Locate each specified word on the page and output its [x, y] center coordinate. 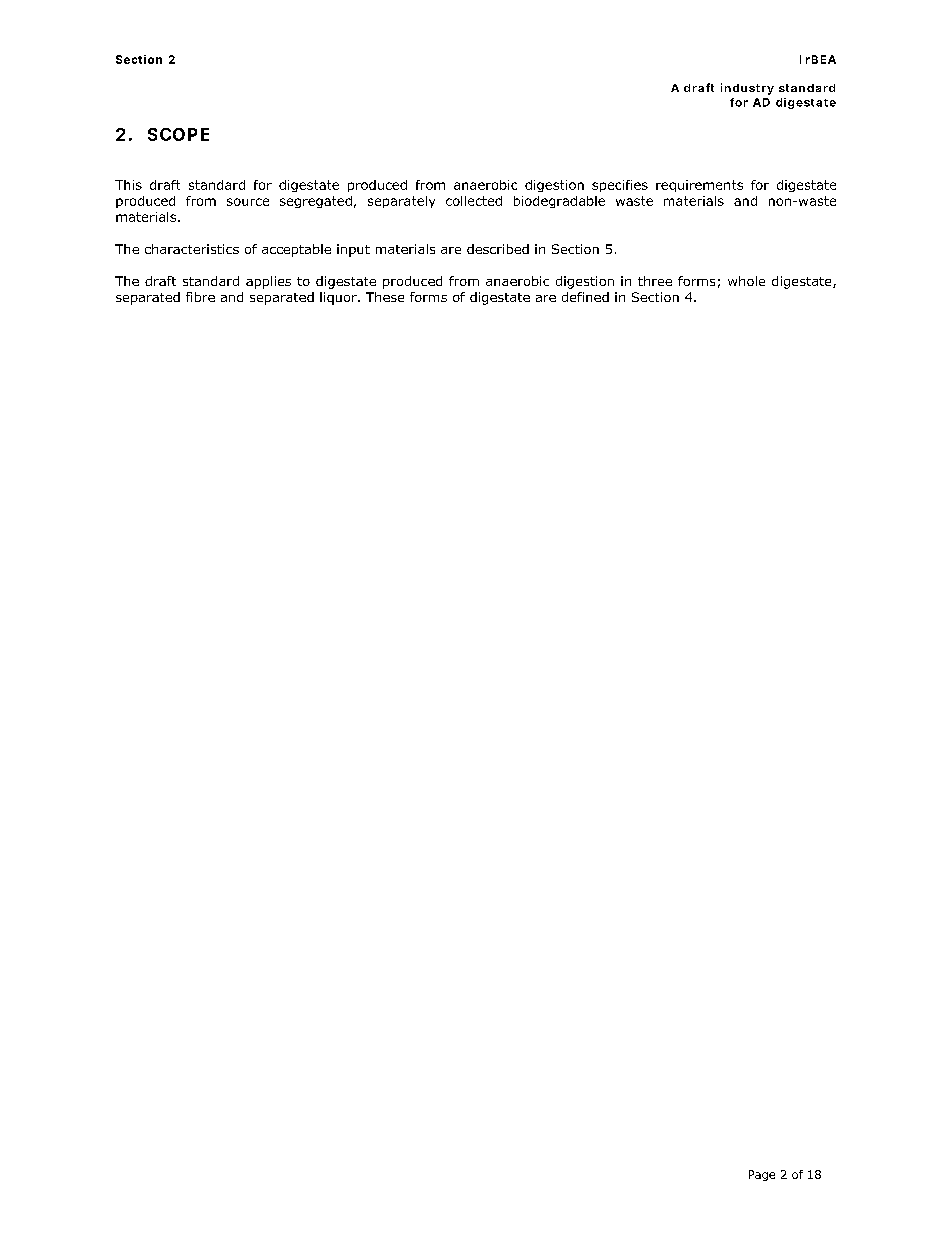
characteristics [192, 249]
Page [762, 1175]
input [353, 250]
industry [747, 89]
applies [268, 282]
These [385, 297]
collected [474, 201]
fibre [200, 297]
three [655, 281]
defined [585, 297]
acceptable [296, 250]
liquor [339, 298]
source [248, 202]
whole [746, 281]
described [498, 249]
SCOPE [178, 134]
